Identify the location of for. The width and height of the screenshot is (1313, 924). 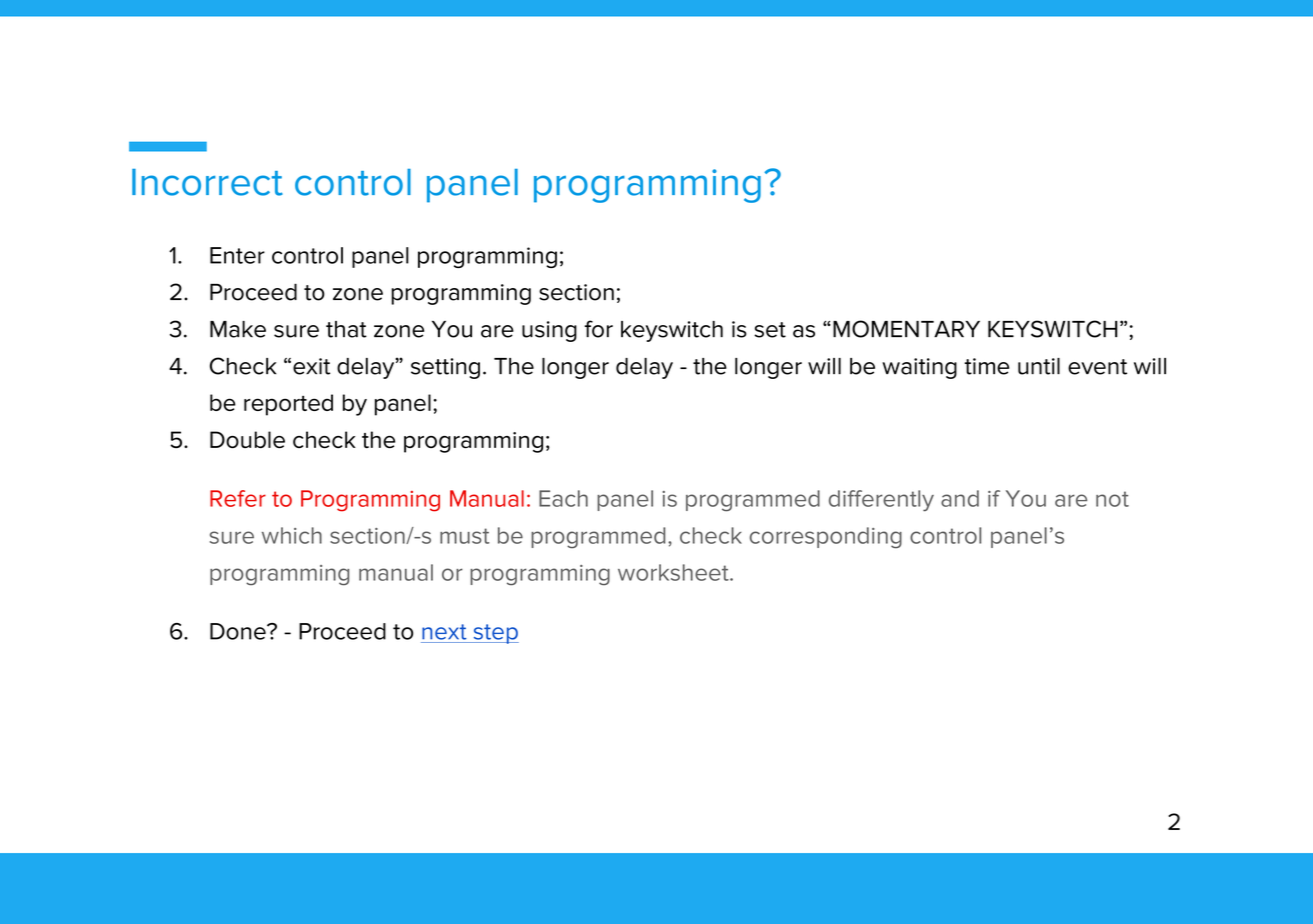
(598, 329).
